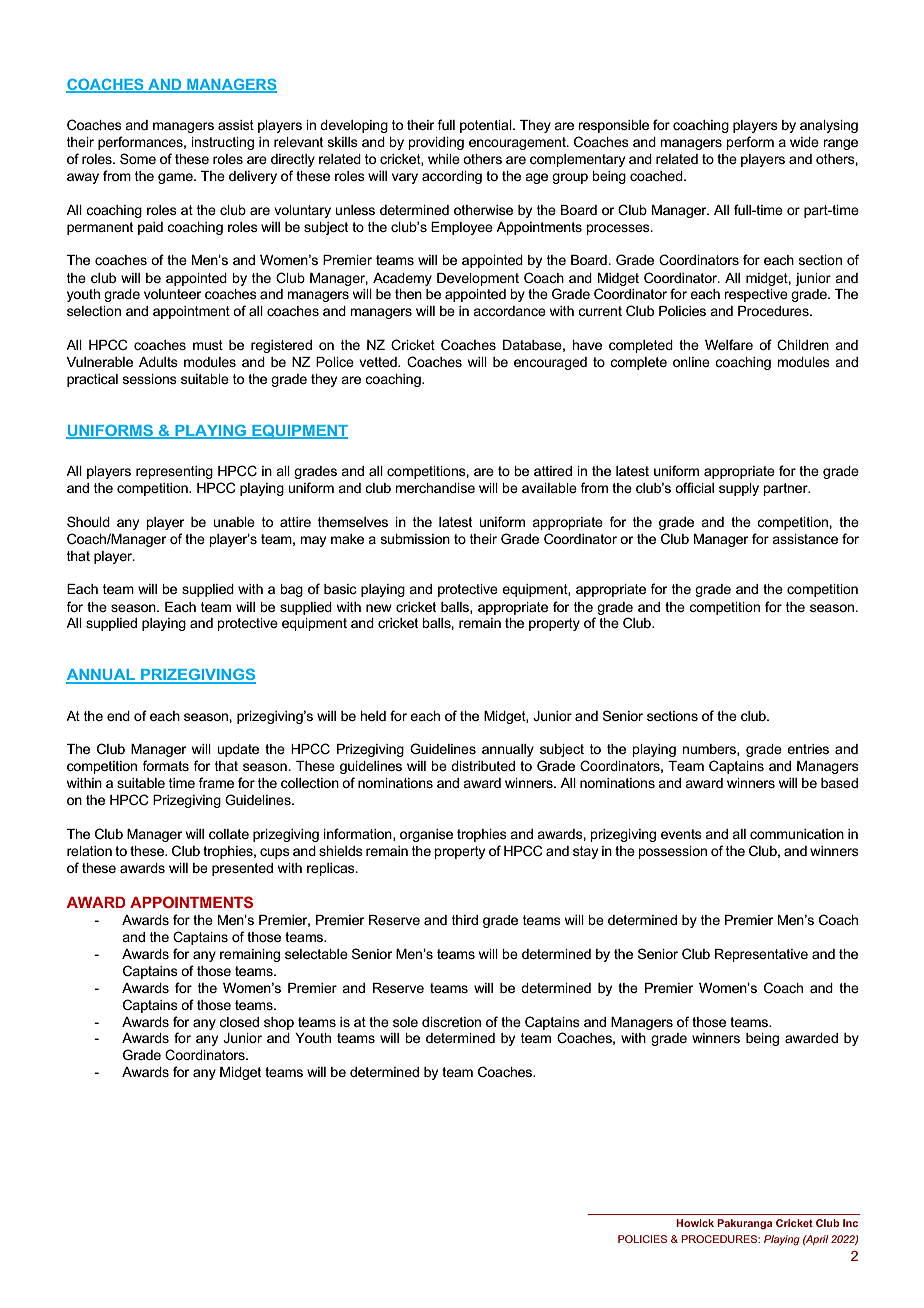 This screenshot has height=1308, width=924. I want to click on while, so click(444, 159).
